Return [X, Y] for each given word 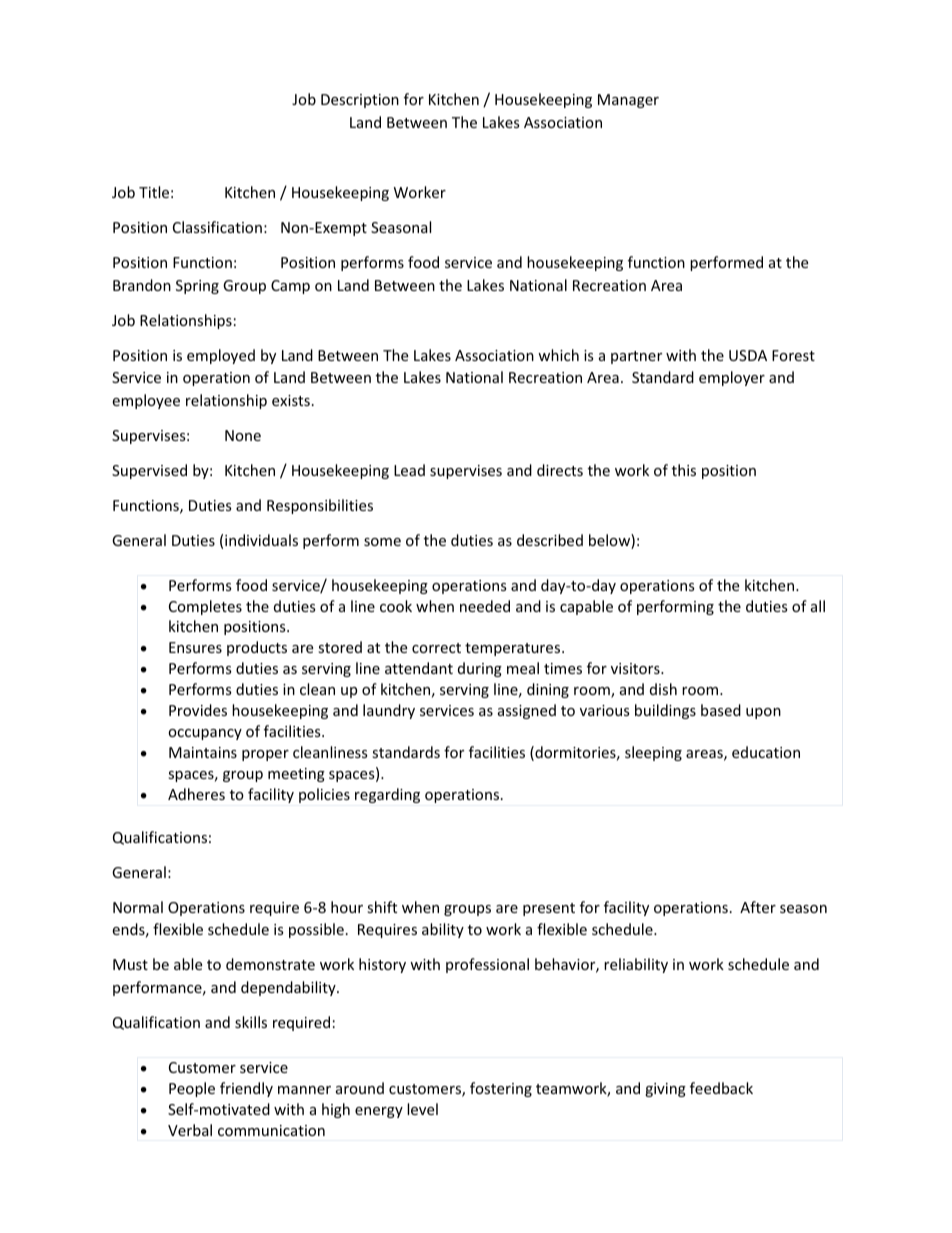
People [192, 1089]
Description [360, 101]
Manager [628, 101]
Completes [205, 607]
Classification [217, 227]
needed [485, 606]
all [818, 606]
